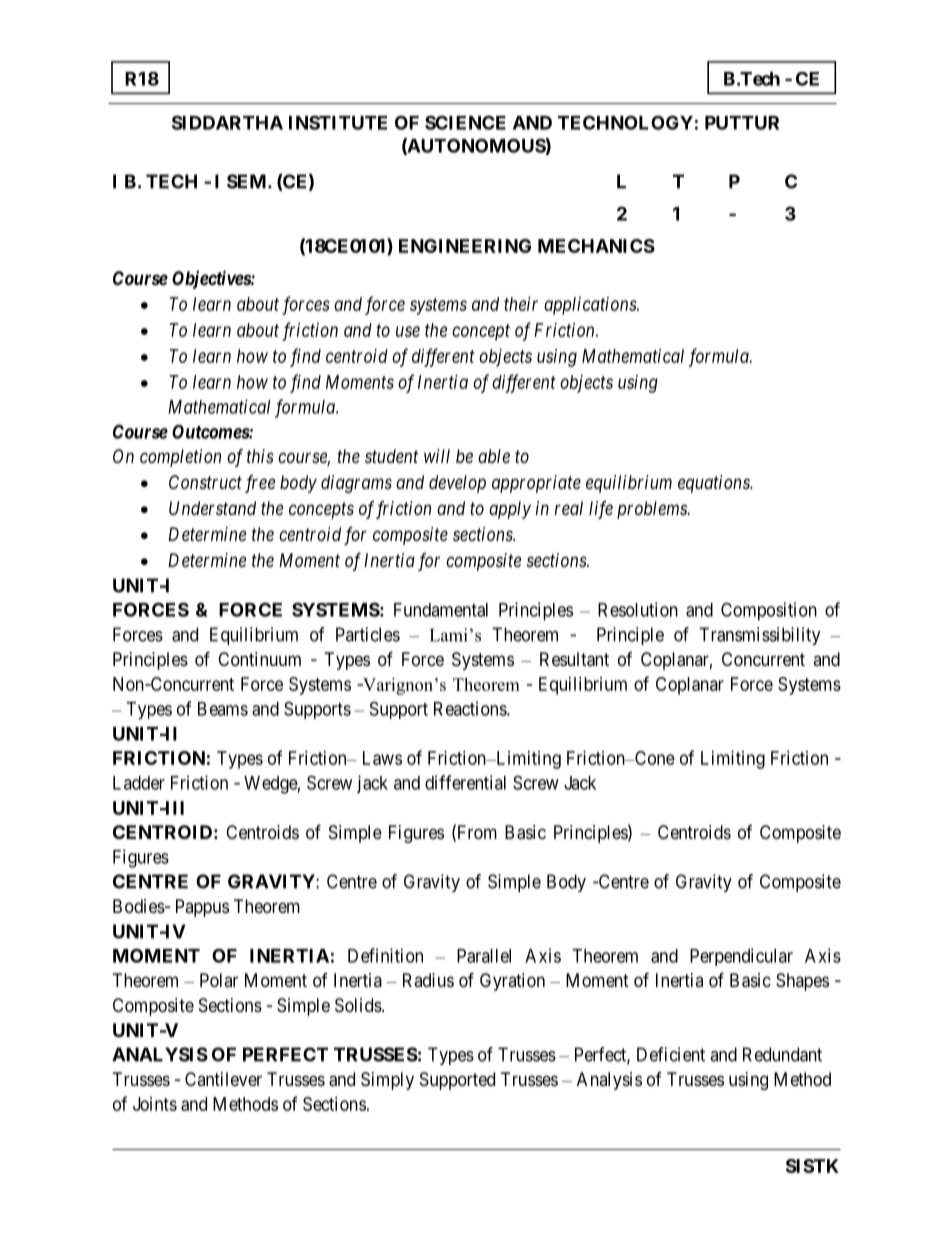  I want to click on able, so click(494, 456).
